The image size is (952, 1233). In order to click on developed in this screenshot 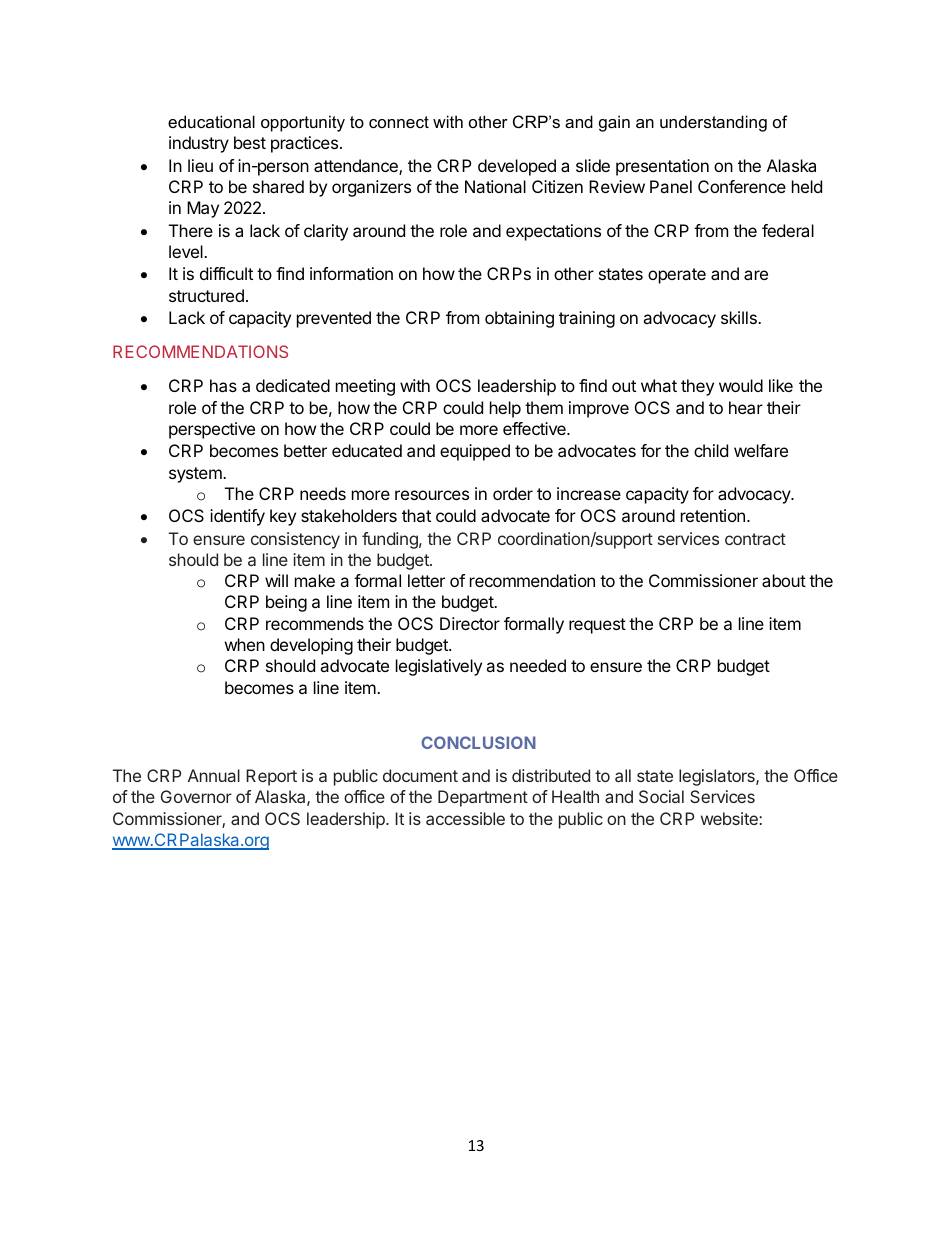, I will do `click(517, 167)`.
